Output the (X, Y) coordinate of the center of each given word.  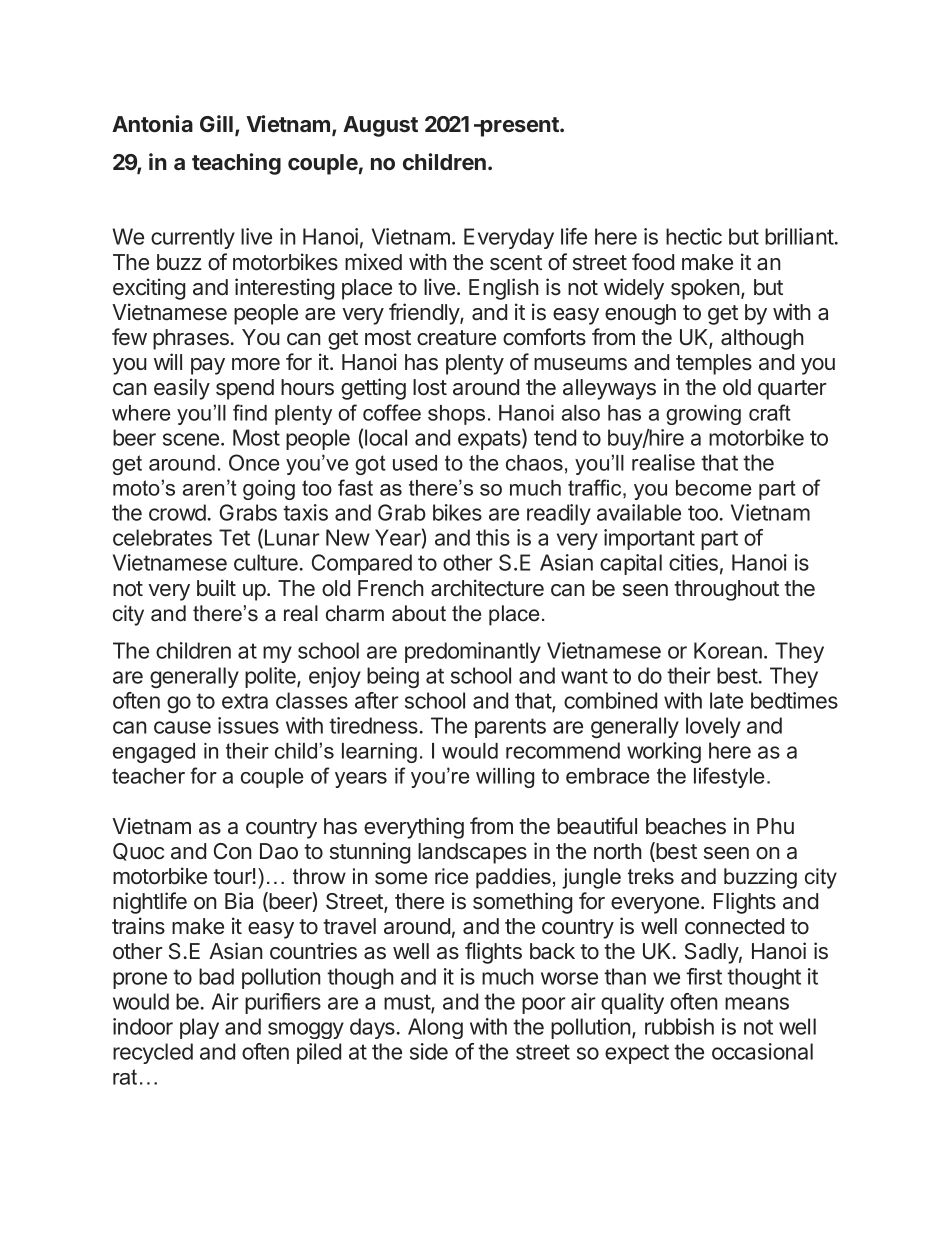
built (216, 588)
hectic (694, 236)
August (380, 126)
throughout (726, 590)
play (199, 1028)
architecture (487, 588)
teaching (236, 164)
